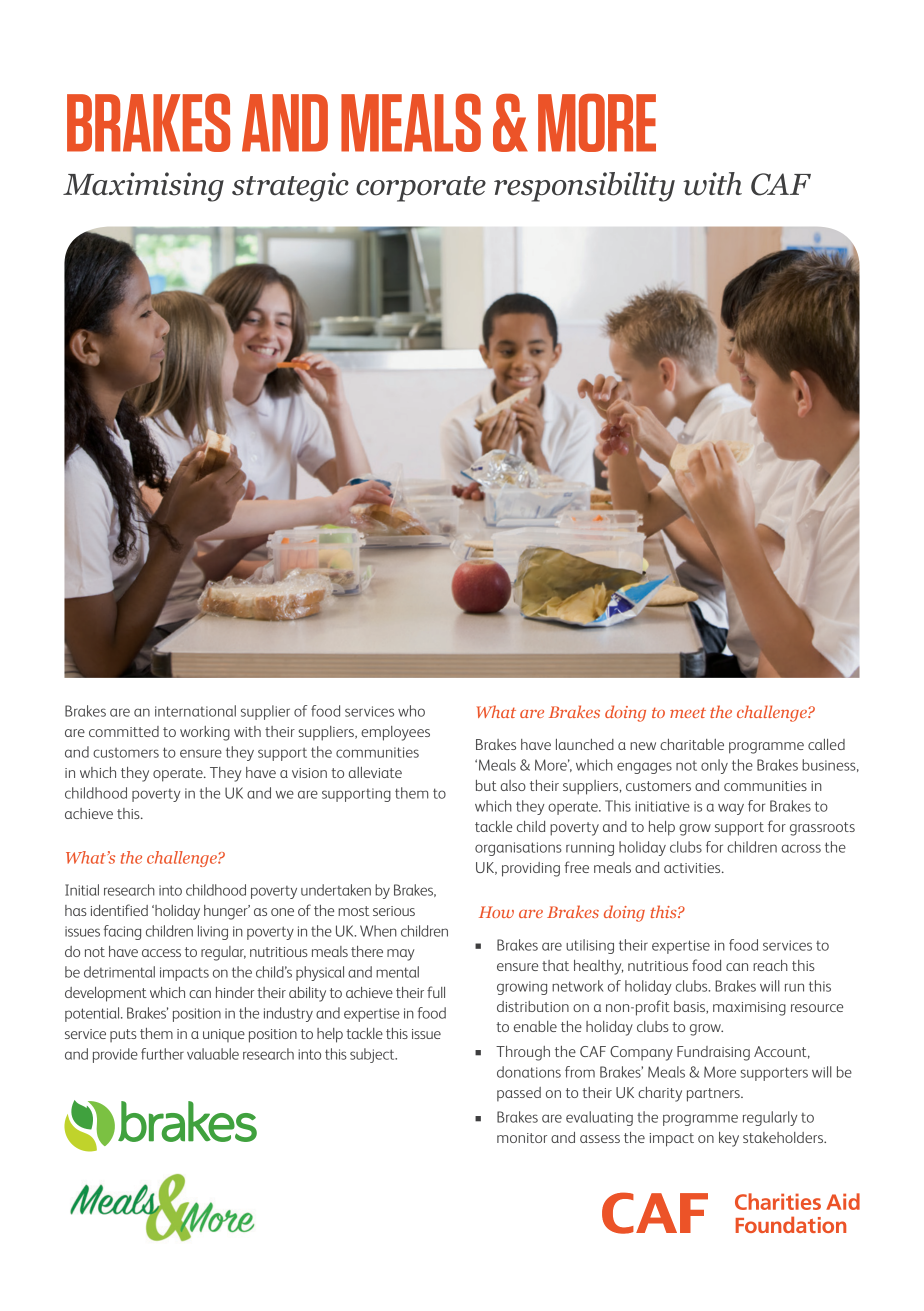  I want to click on How, so click(496, 912).
